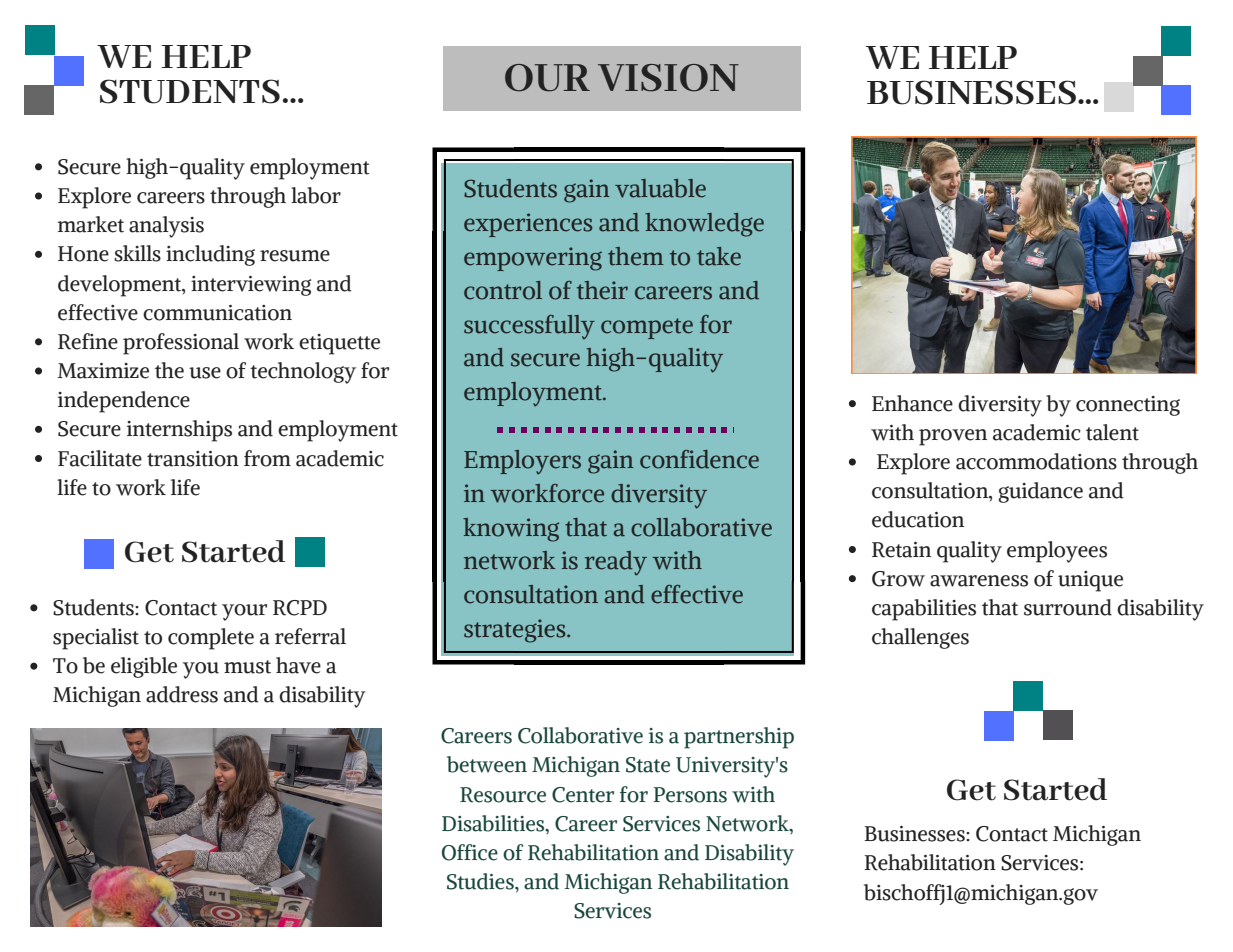 The width and height of the image is (1233, 952). What do you see at coordinates (481, 881) in the image?
I see `Studies` at bounding box center [481, 881].
